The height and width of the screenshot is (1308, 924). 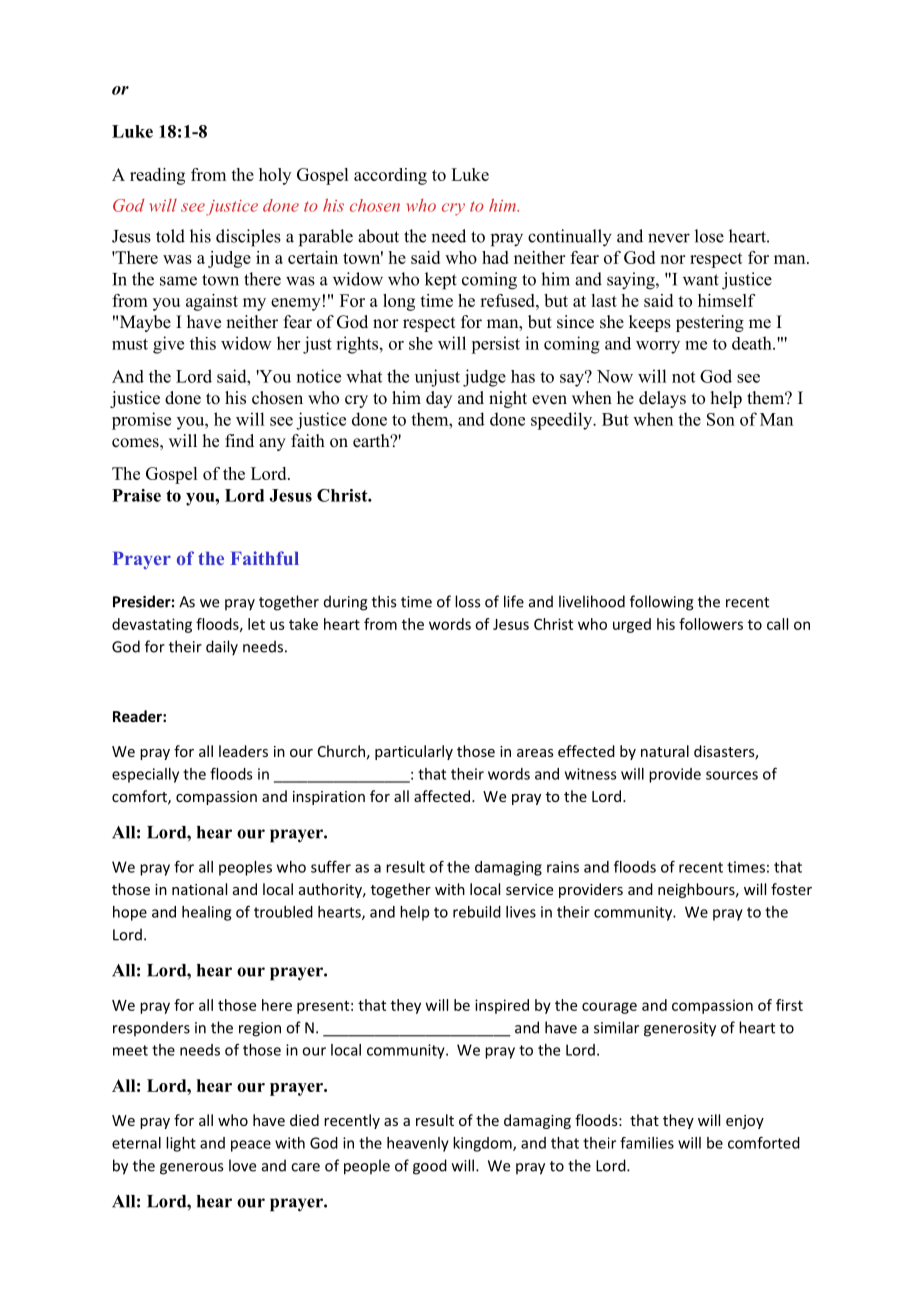 What do you see at coordinates (206, 913) in the screenshot?
I see `healing` at bounding box center [206, 913].
